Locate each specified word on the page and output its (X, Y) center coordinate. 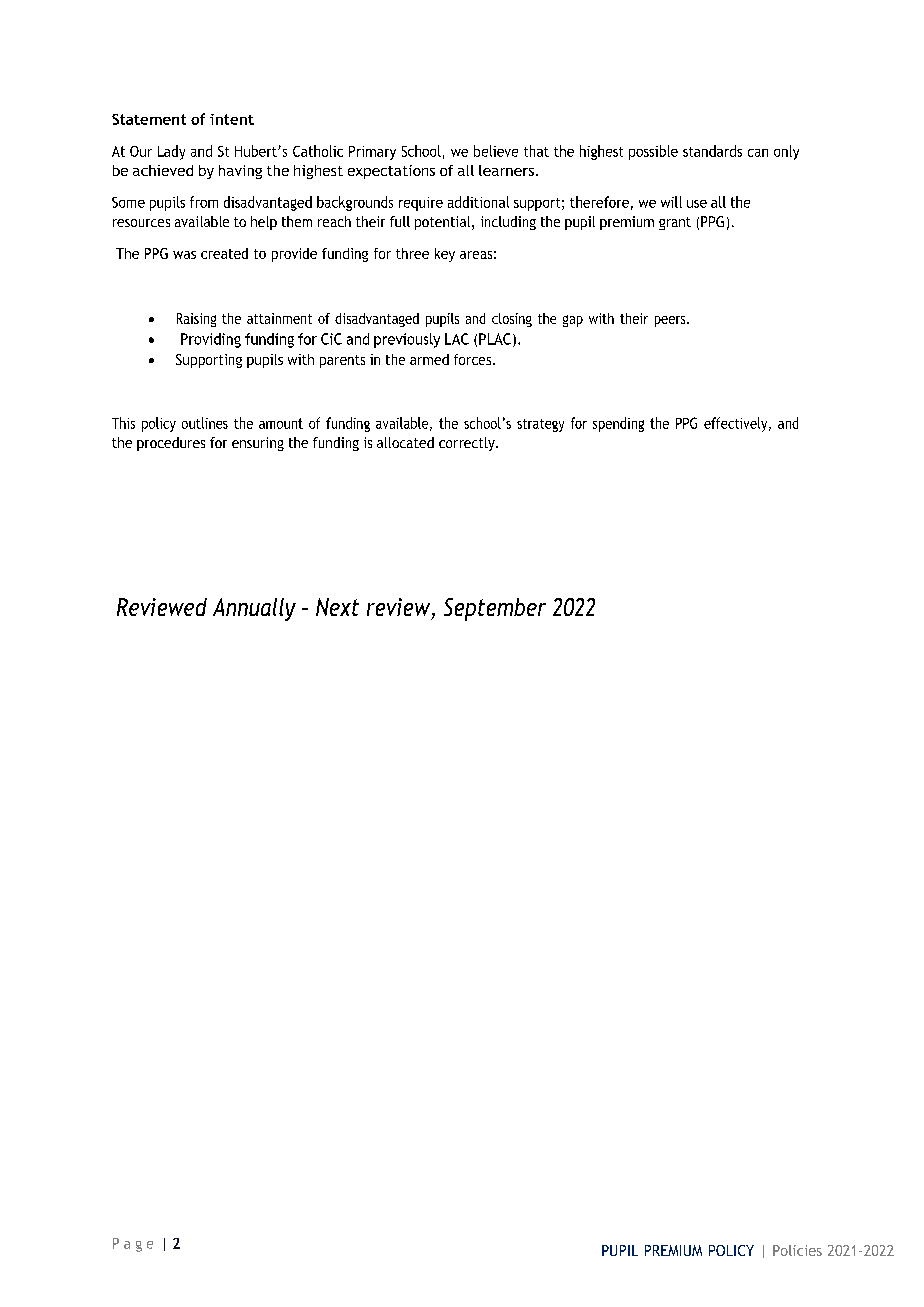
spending (618, 424)
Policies (797, 1250)
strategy (540, 425)
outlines (205, 423)
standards (712, 151)
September (495, 609)
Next (337, 607)
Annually (254, 609)
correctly (468, 444)
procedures (171, 444)
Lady (171, 152)
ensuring (258, 444)
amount (281, 423)
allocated (405, 442)
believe (496, 151)
